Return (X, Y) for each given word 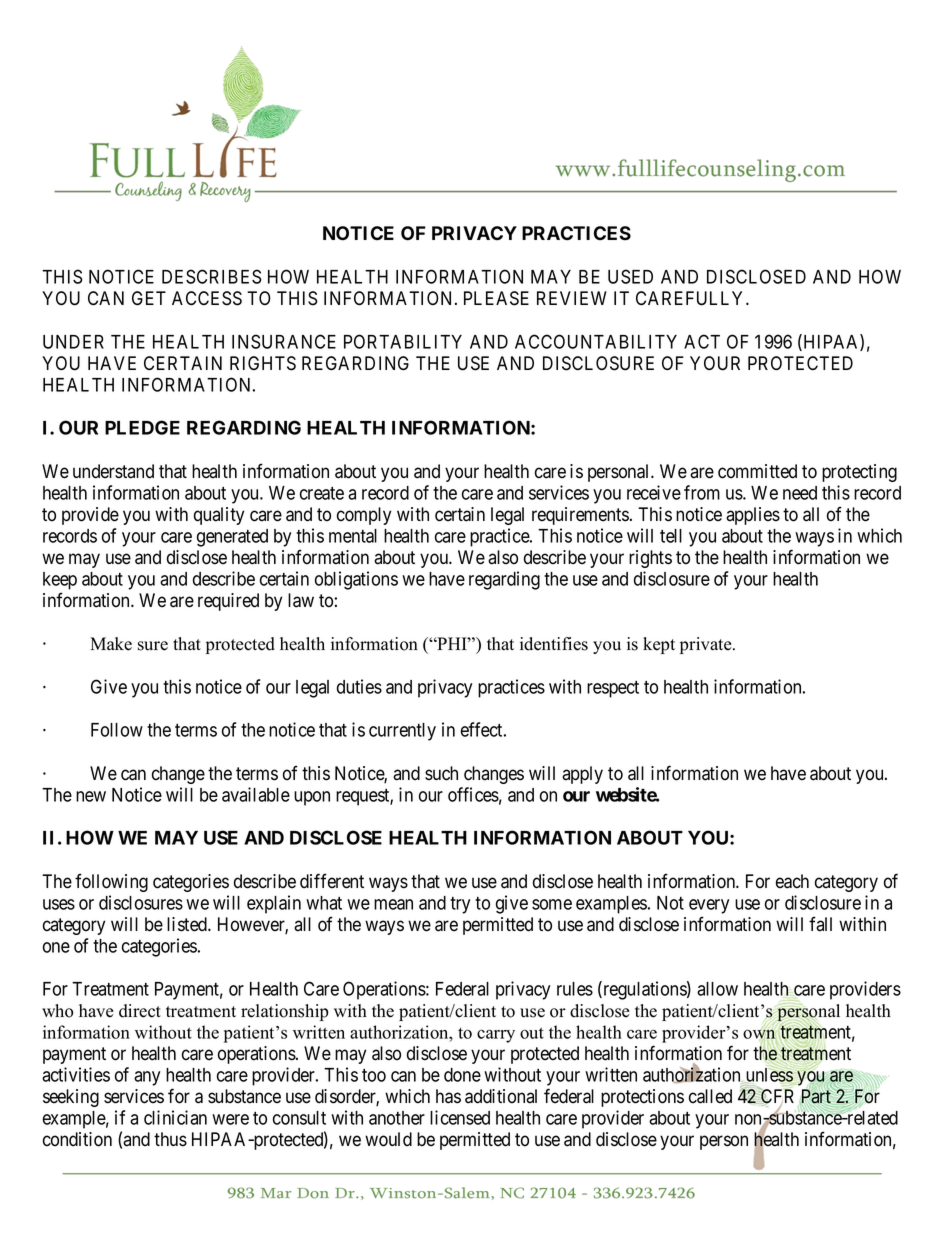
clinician (175, 1117)
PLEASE (496, 298)
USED (630, 276)
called (710, 1096)
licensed (460, 1117)
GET (149, 298)
